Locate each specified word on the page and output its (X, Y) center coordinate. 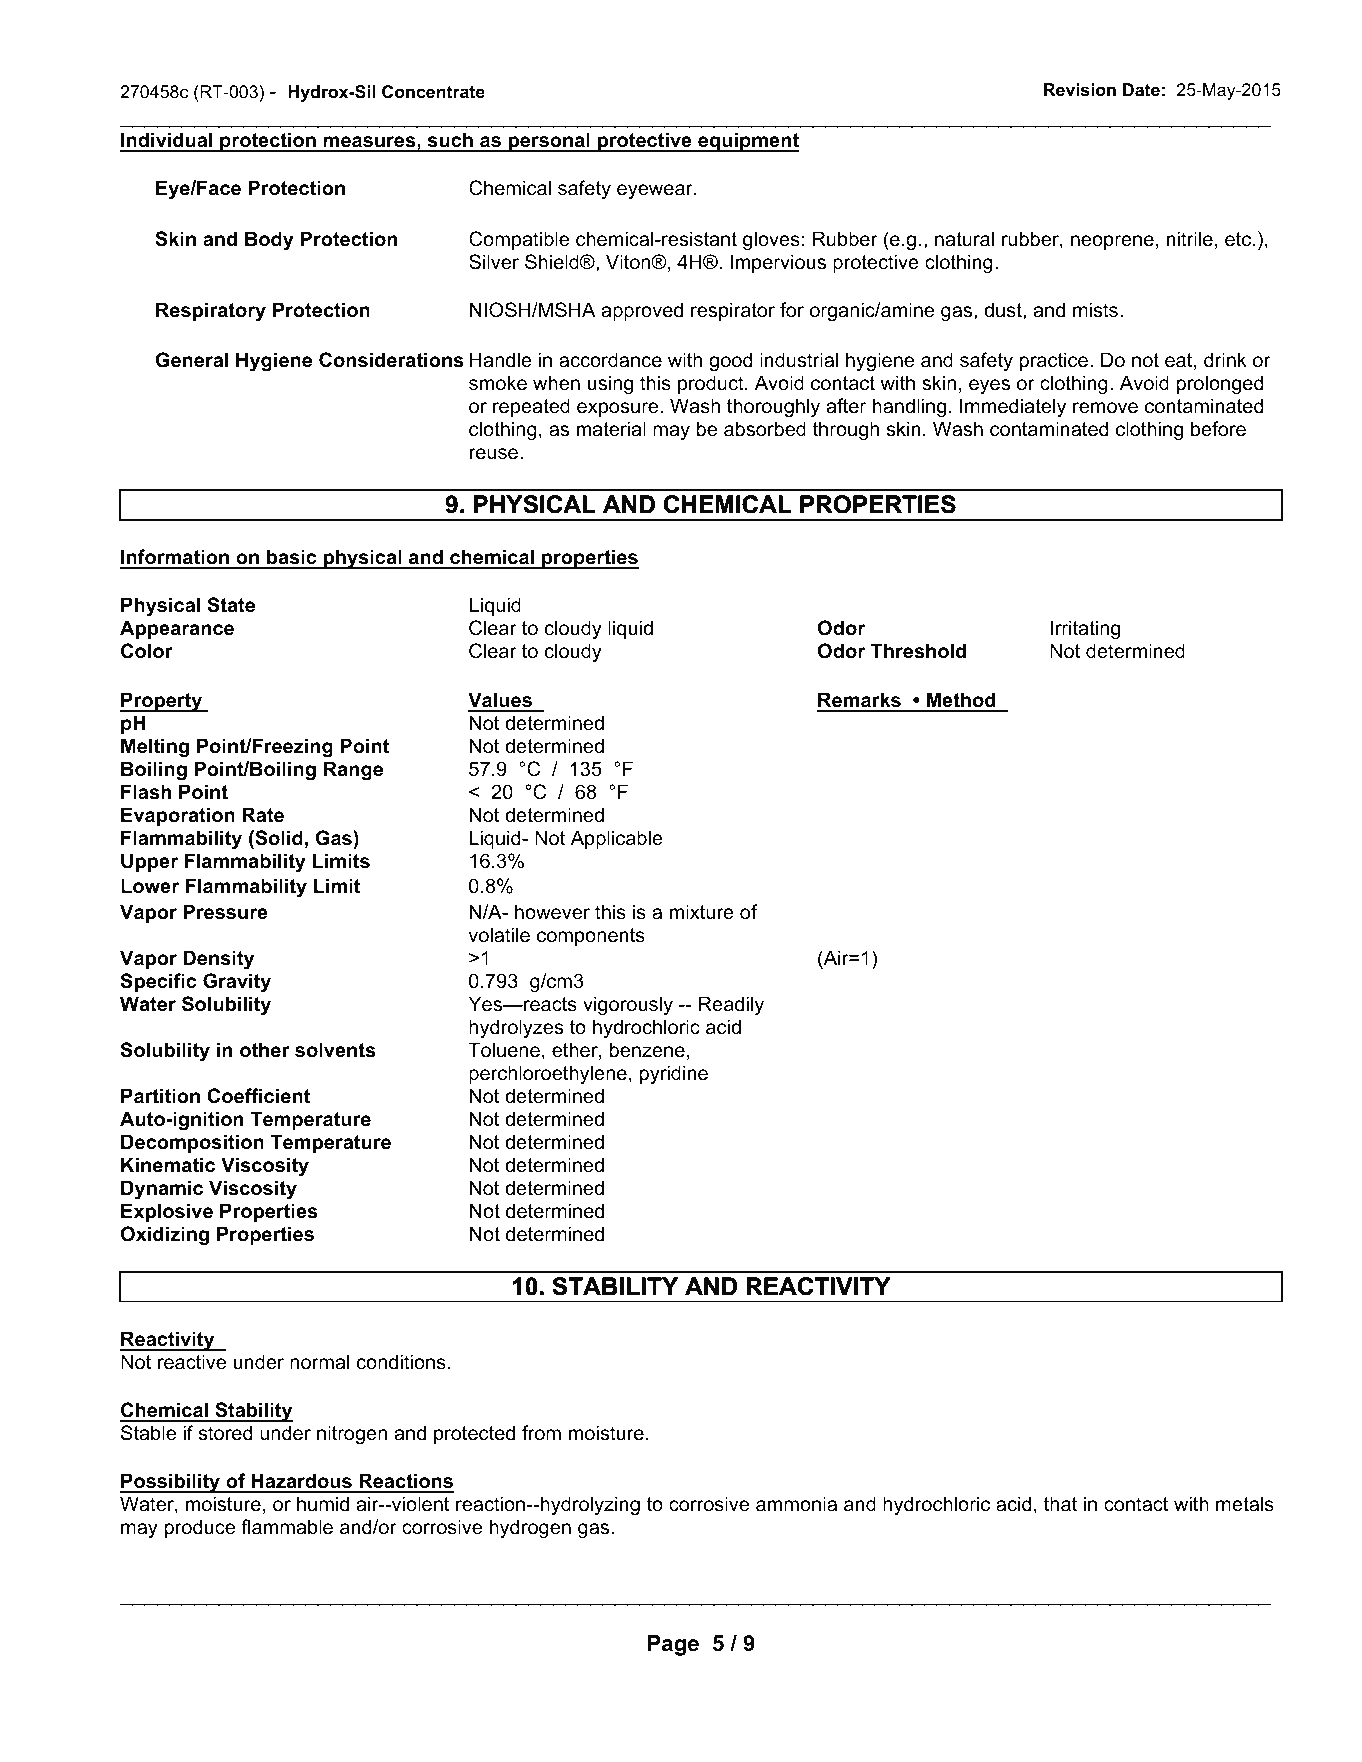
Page (673, 1645)
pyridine (674, 1074)
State (231, 605)
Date (1141, 90)
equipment (747, 142)
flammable (287, 1527)
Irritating (1085, 629)
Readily (731, 1005)
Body (269, 240)
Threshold (918, 651)
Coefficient (258, 1096)
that (1060, 1504)
